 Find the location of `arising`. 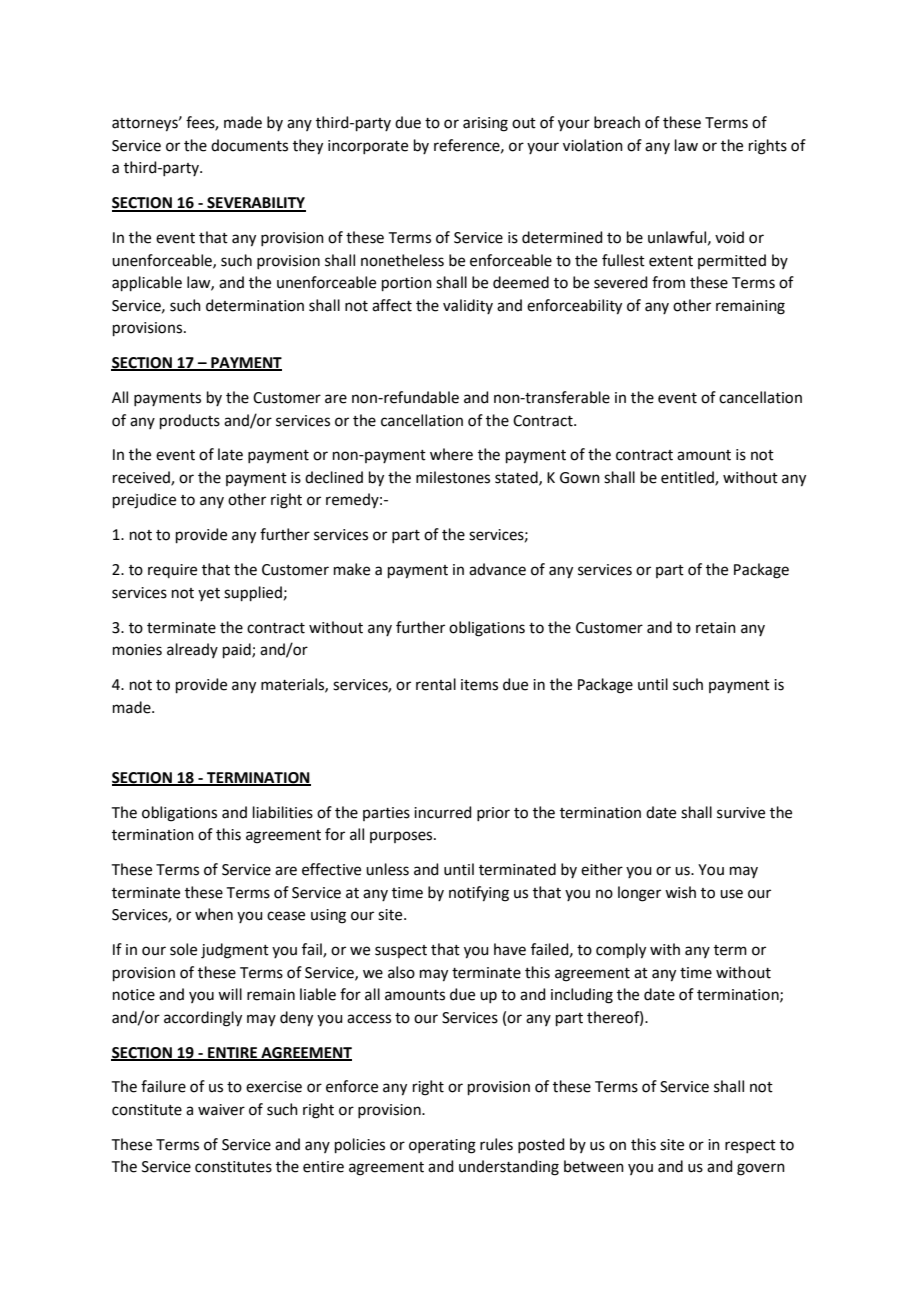

arising is located at coordinates (485, 124).
